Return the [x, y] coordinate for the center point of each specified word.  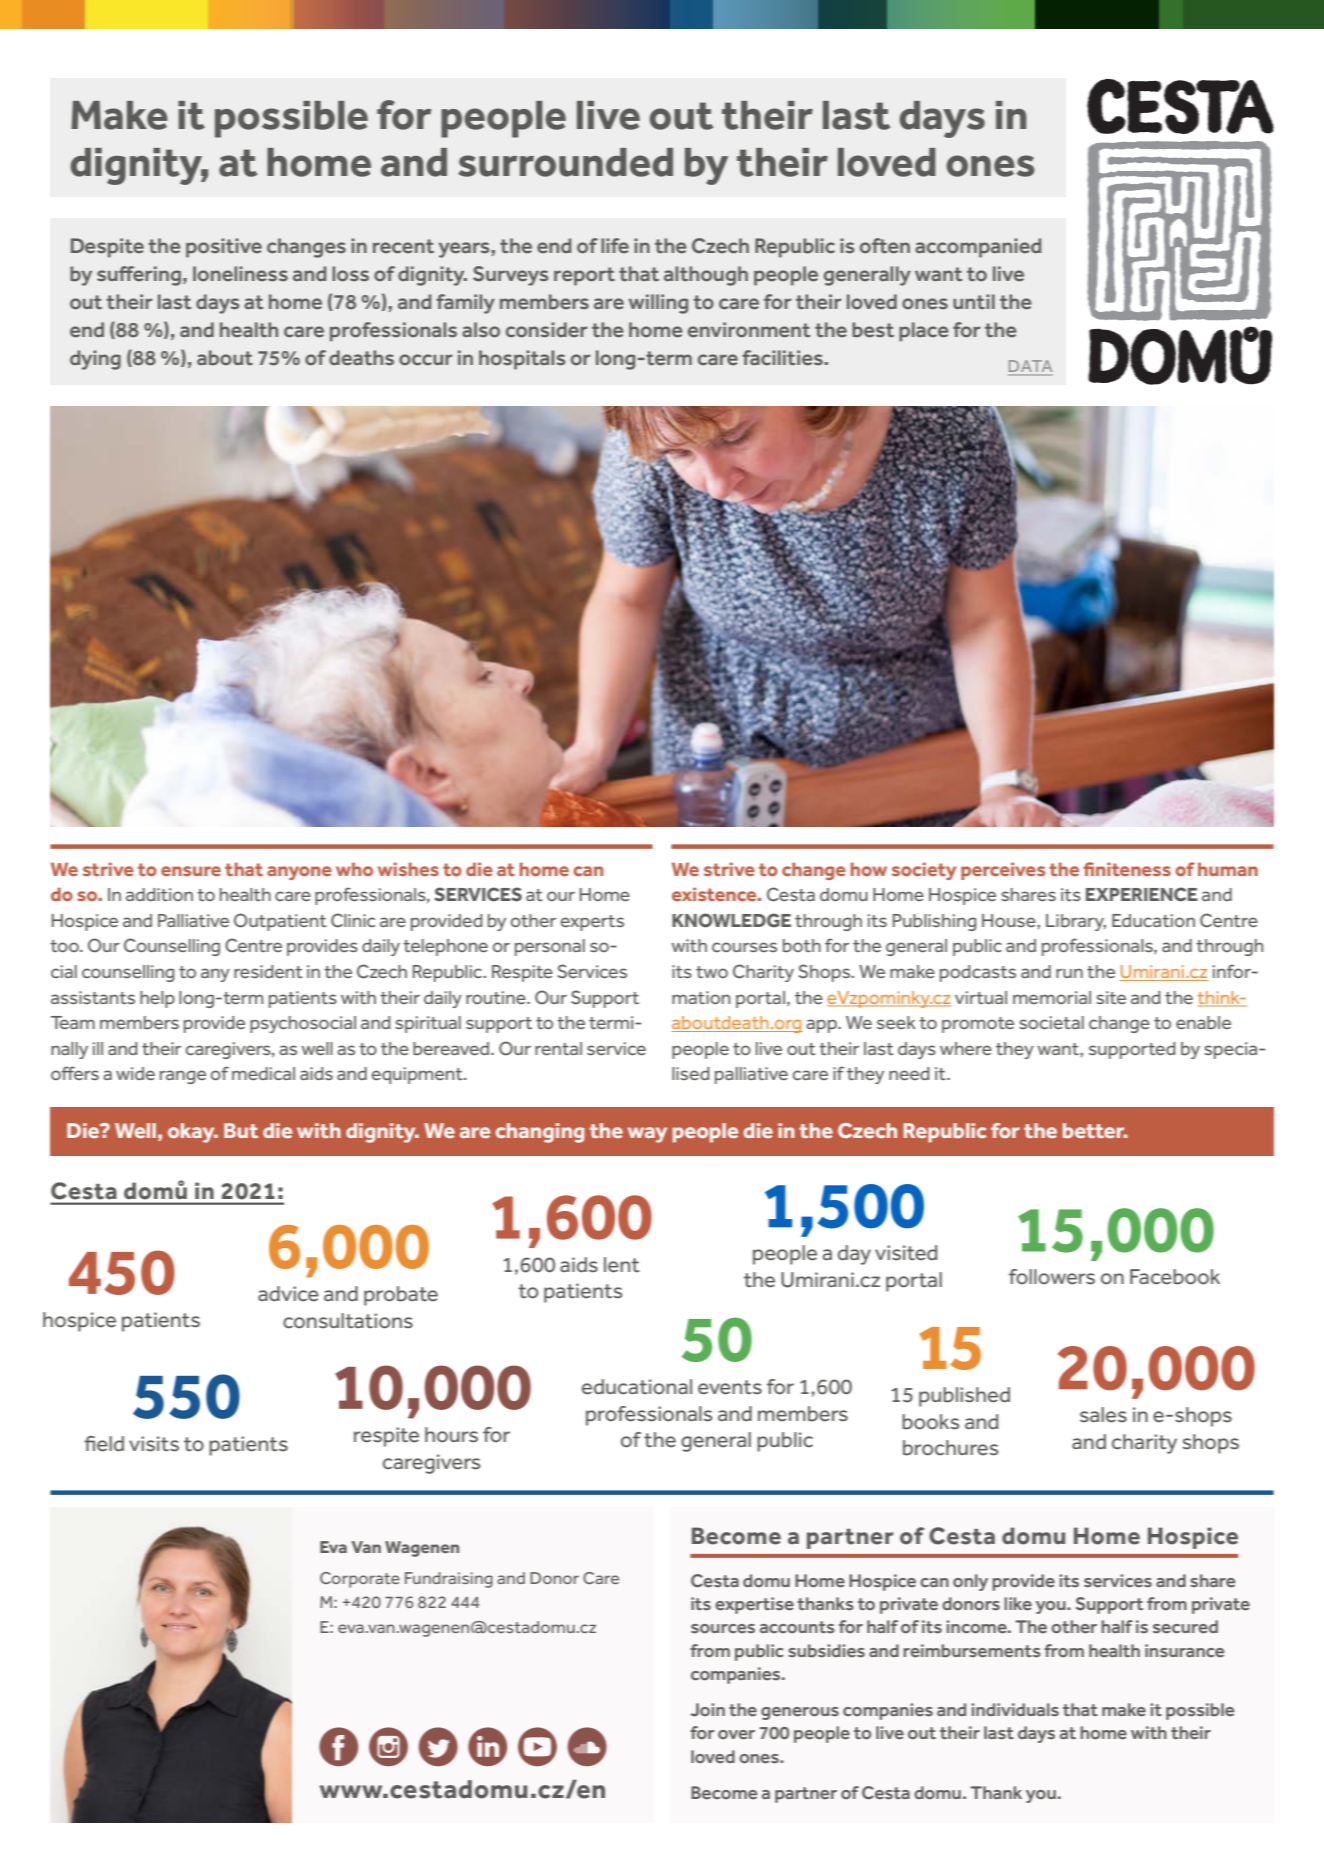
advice [288, 1294]
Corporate [360, 1580]
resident [268, 971]
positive [224, 248]
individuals [1015, 1710]
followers [1052, 1277]
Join [707, 1710]
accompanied [978, 248]
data [1030, 367]
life [615, 246]
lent [622, 1265]
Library [1076, 922]
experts [592, 923]
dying [95, 360]
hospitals [522, 360]
